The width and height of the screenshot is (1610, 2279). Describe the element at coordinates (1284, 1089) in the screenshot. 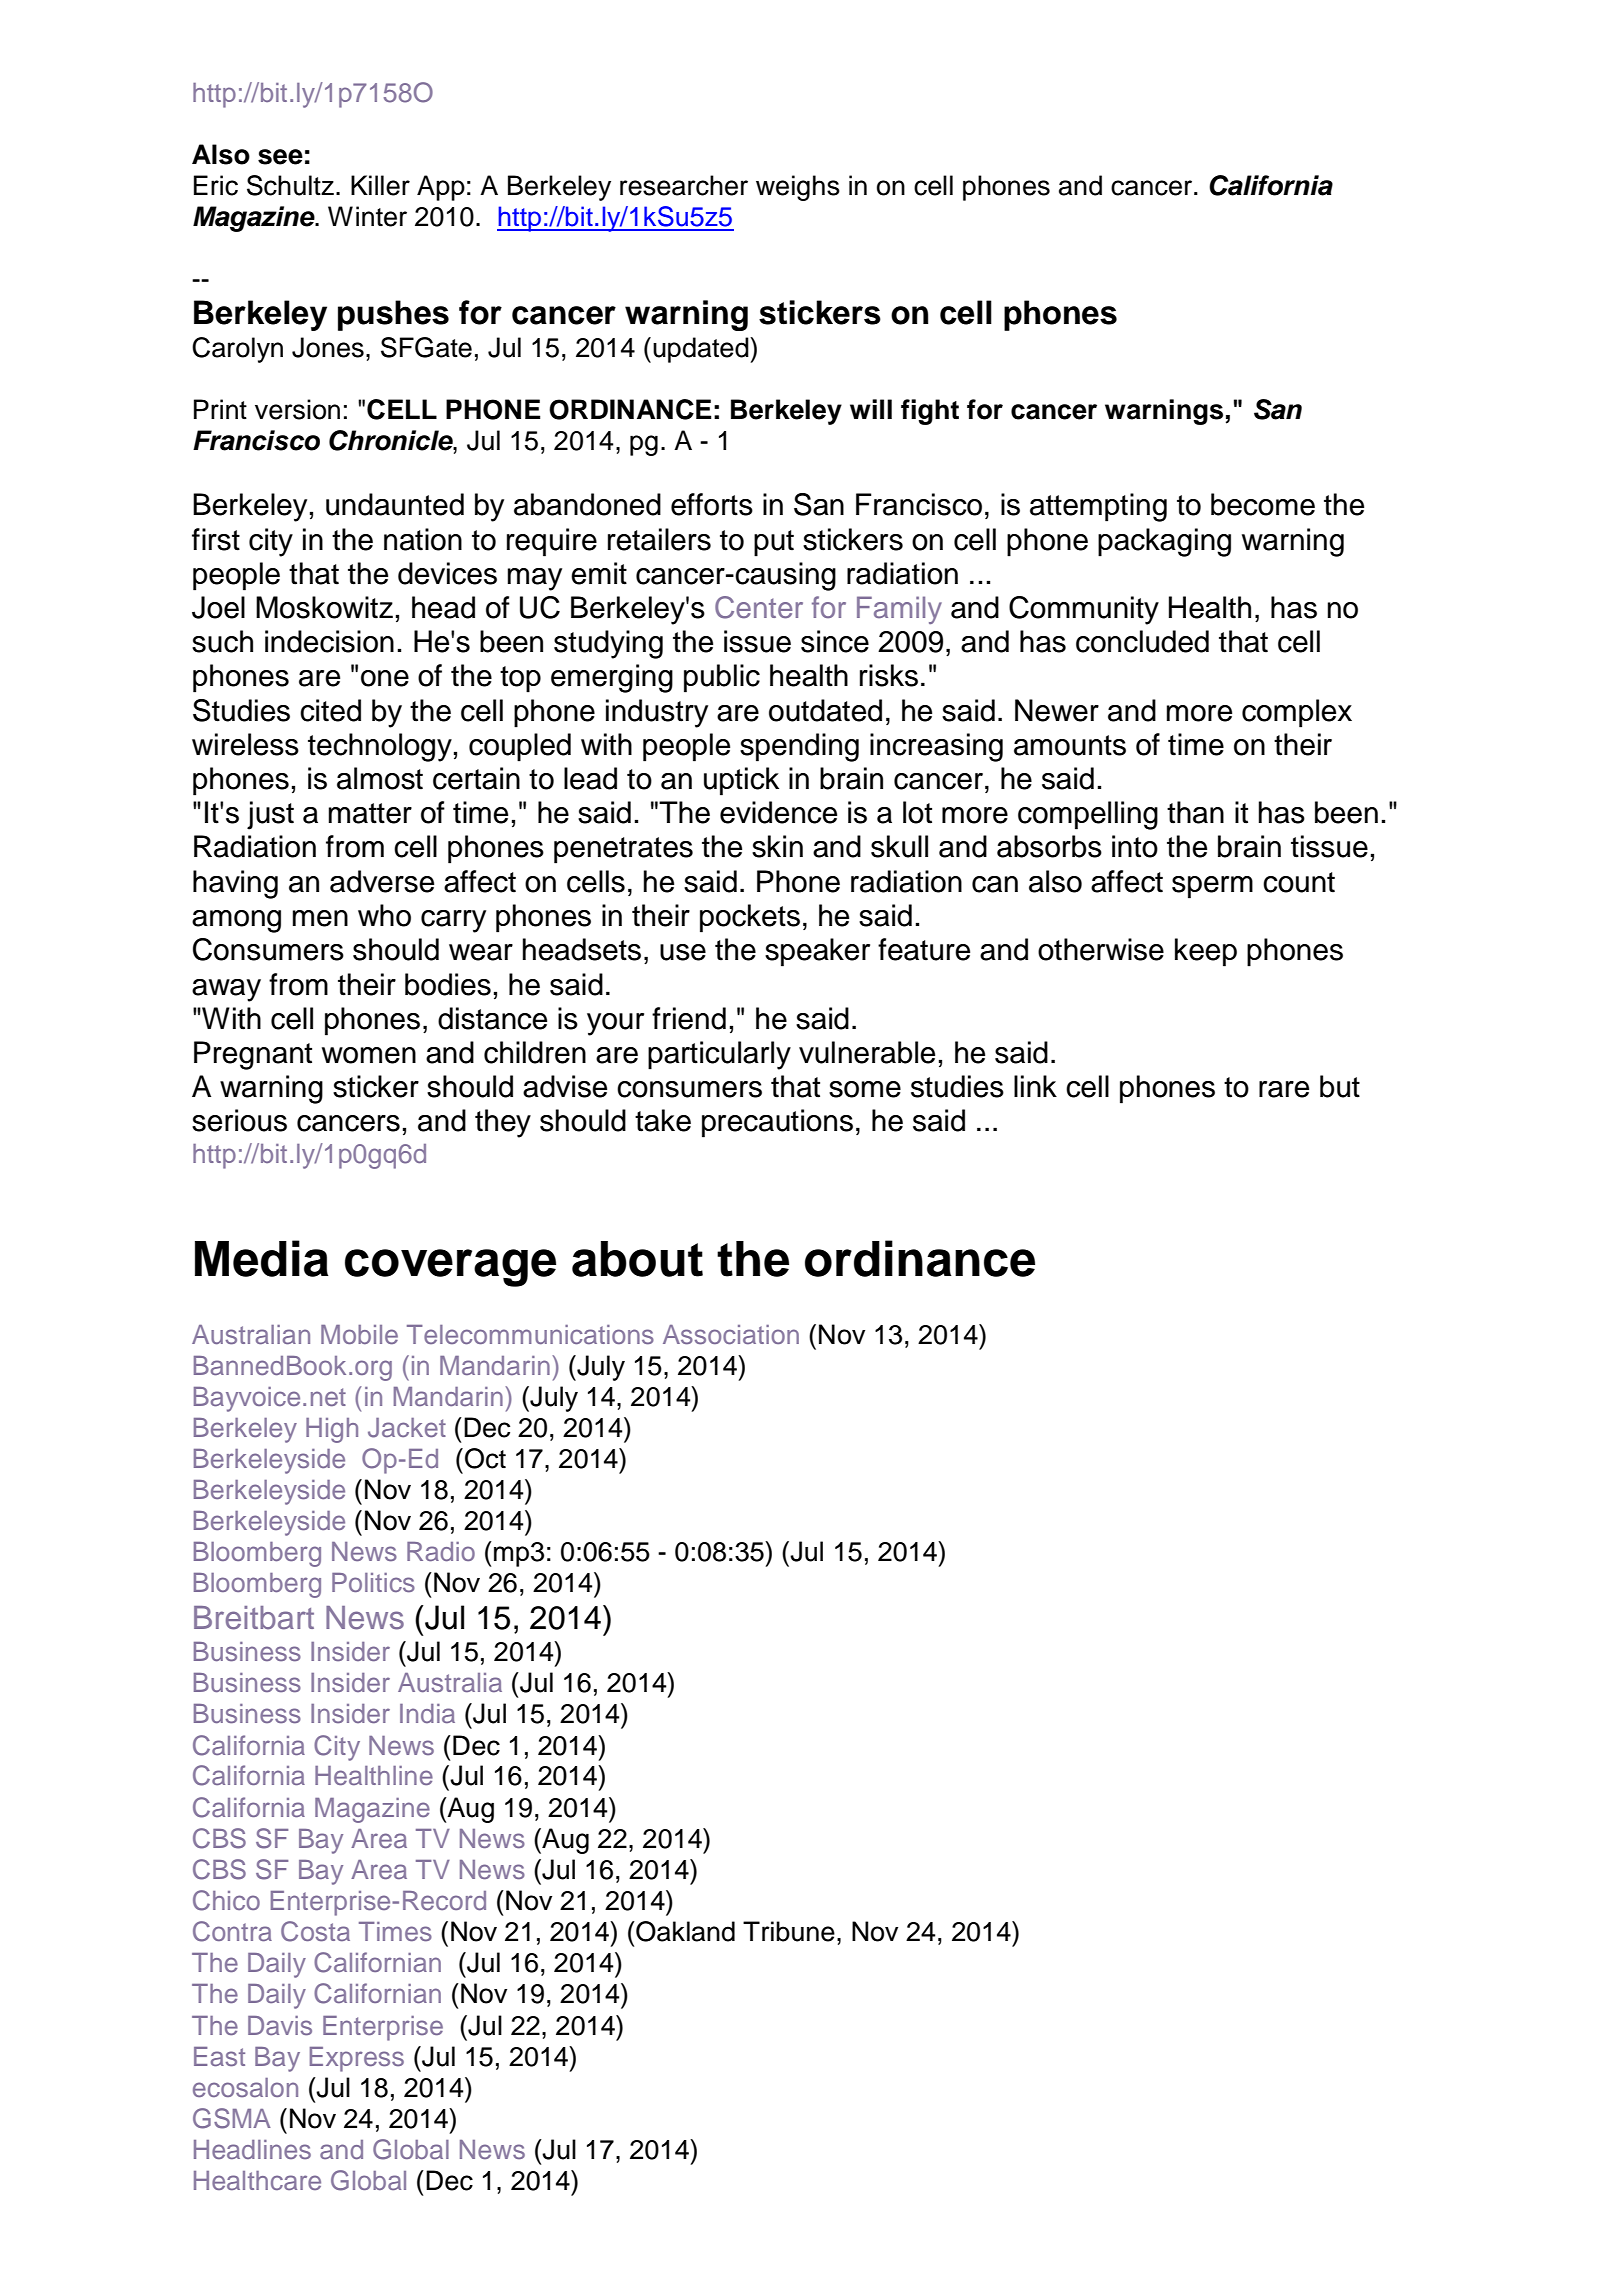

I see `rare` at that location.
